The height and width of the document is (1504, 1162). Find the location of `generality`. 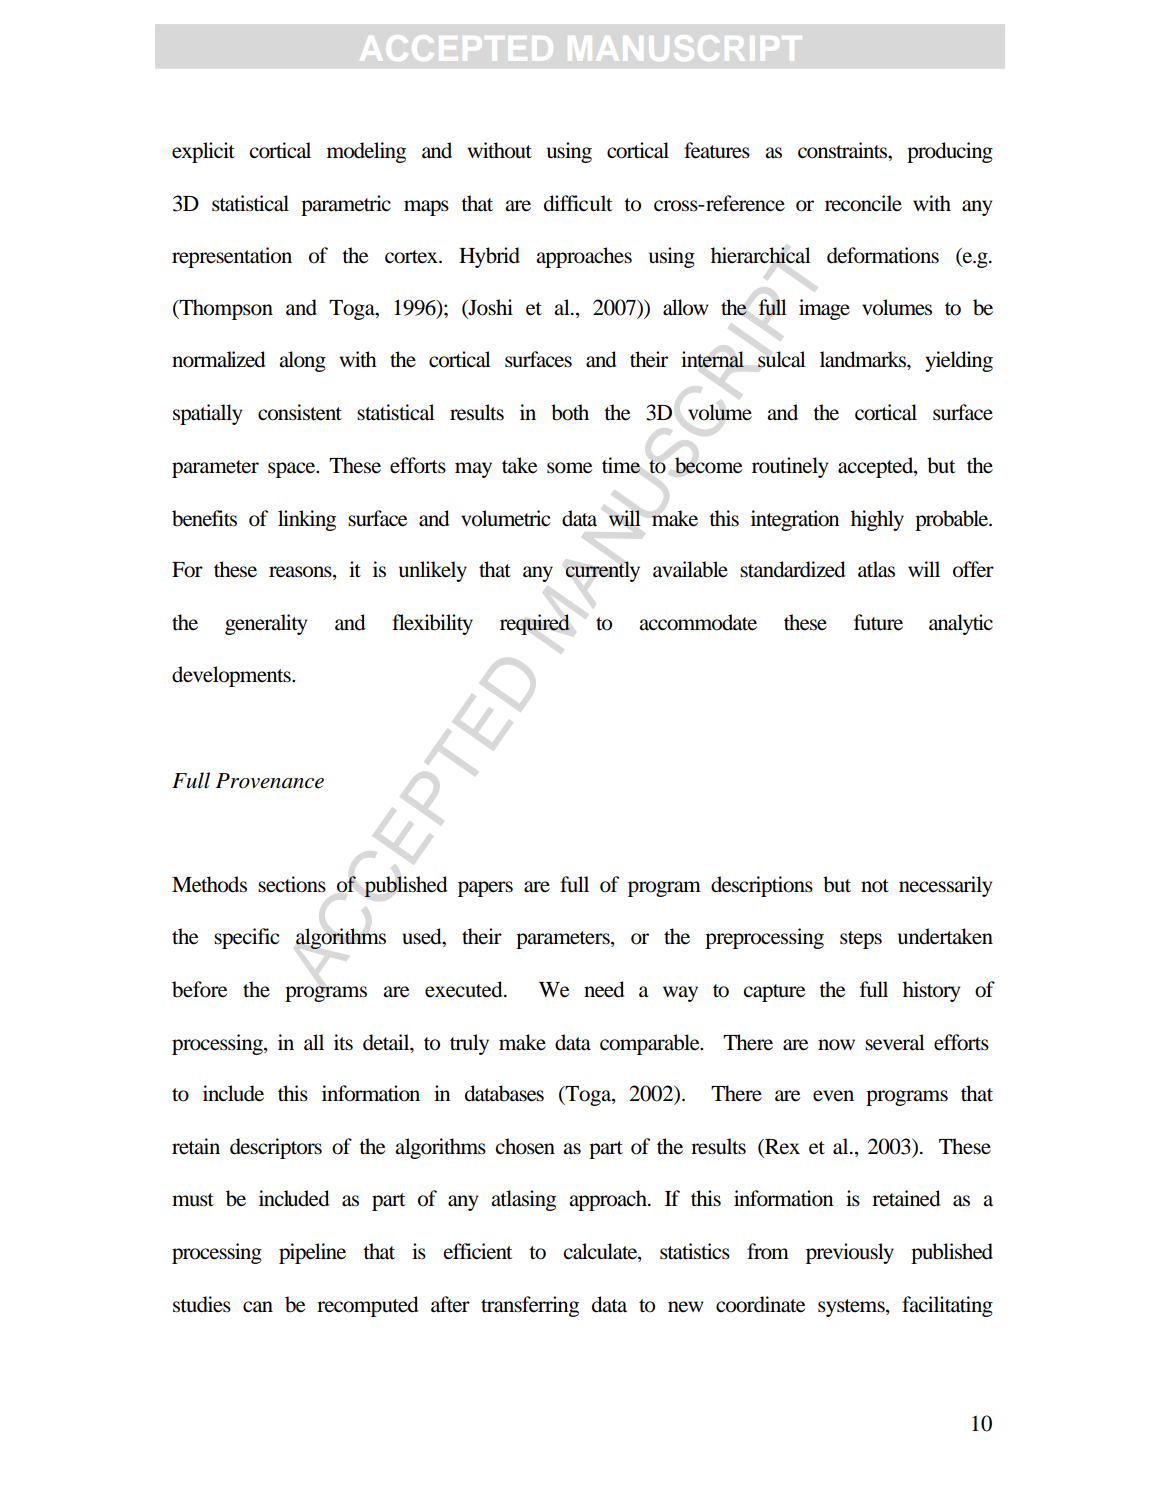

generality is located at coordinates (266, 624).
